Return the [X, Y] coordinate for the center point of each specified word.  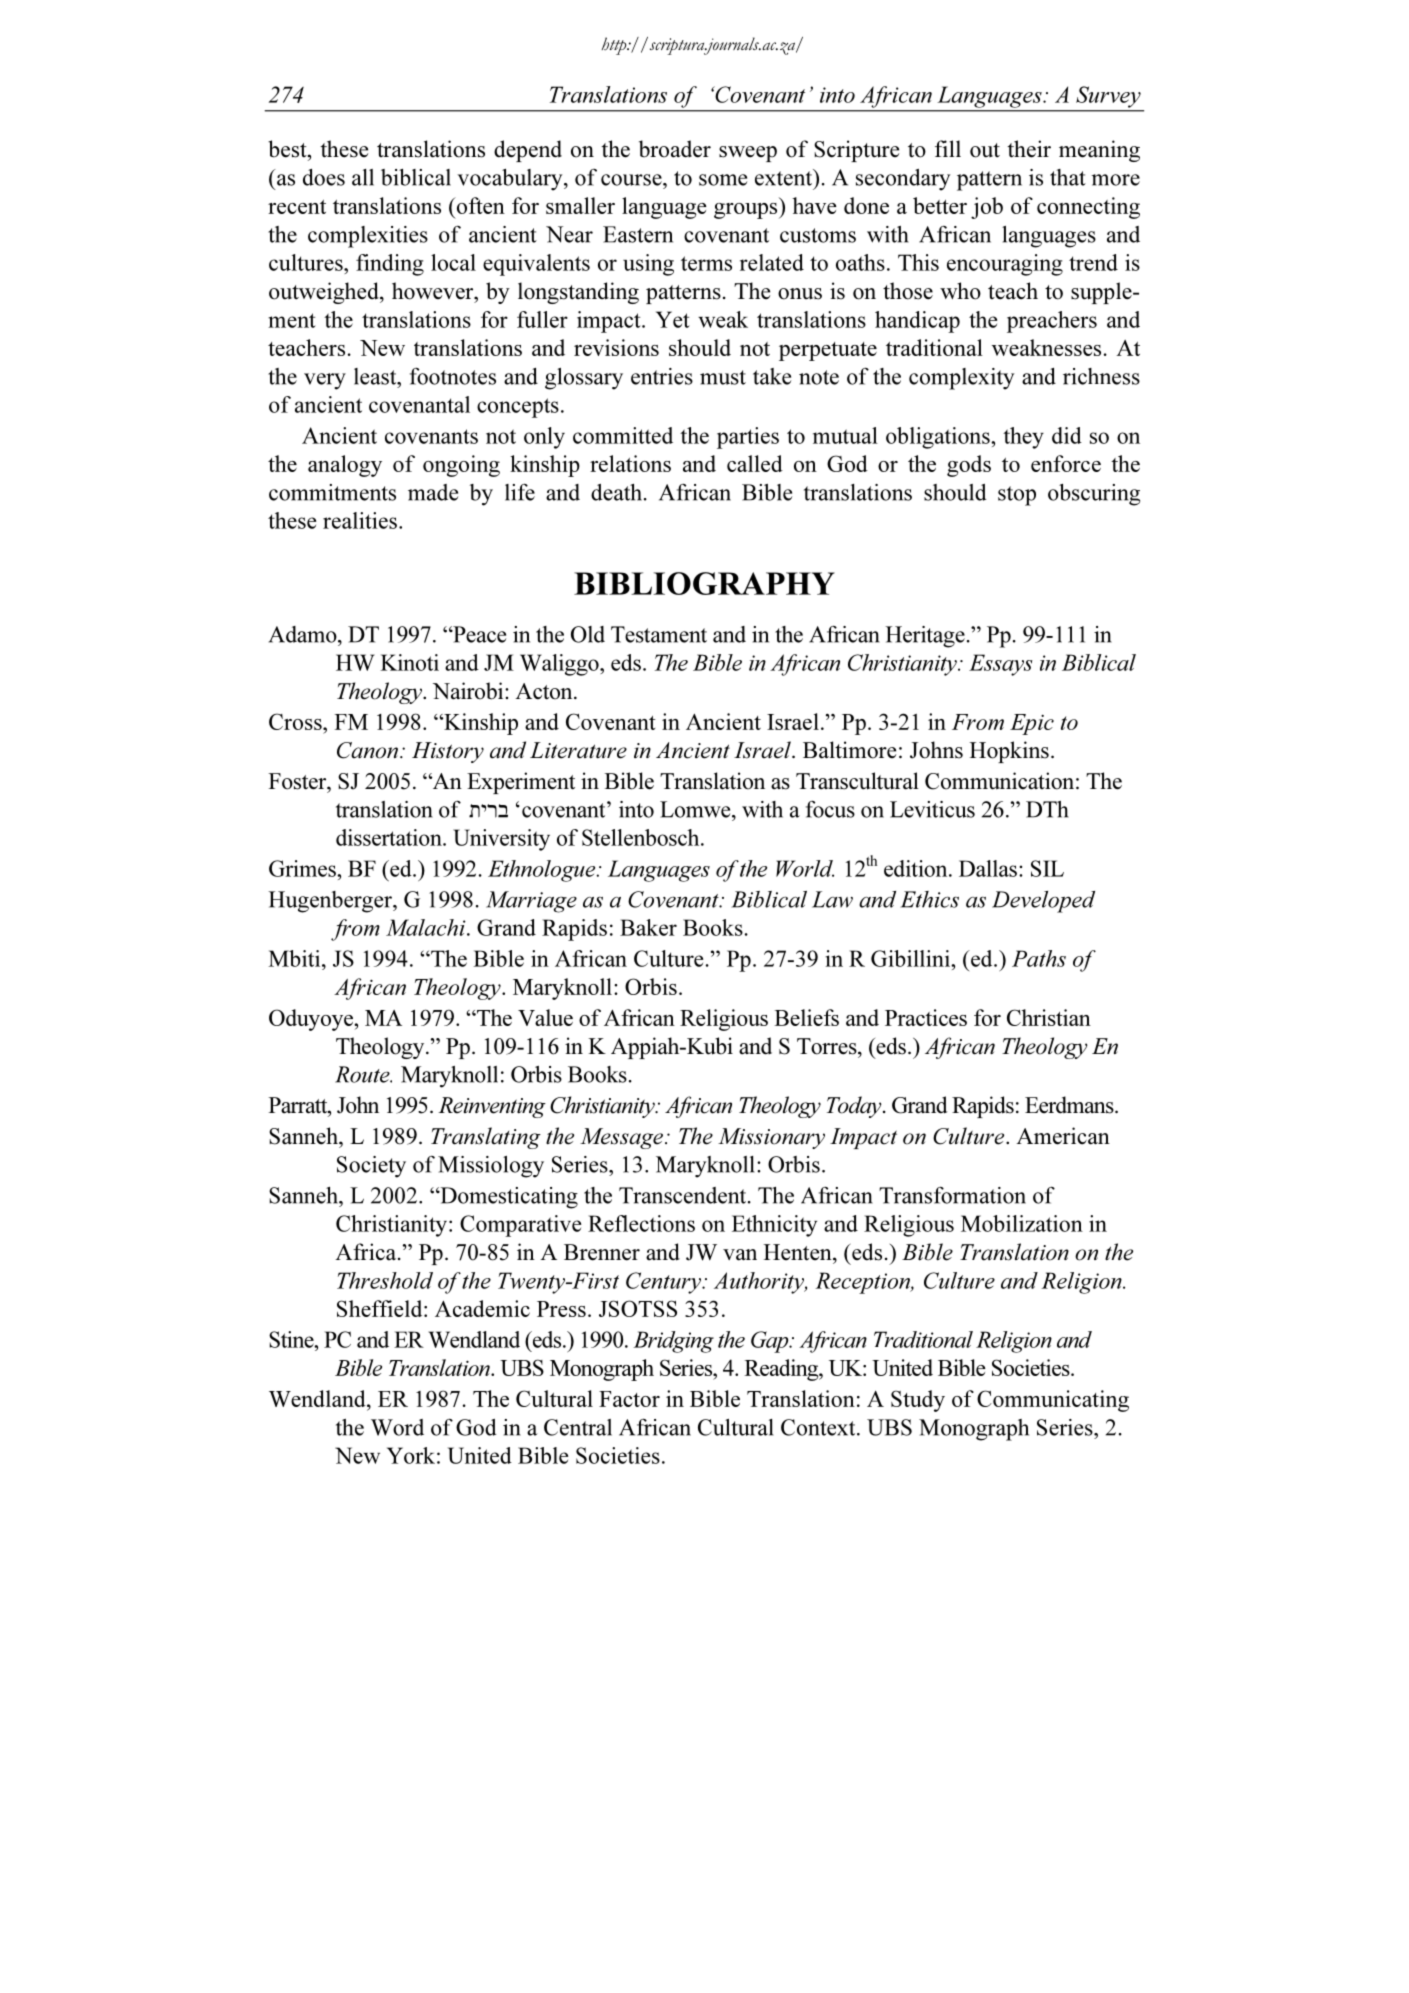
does [324, 177]
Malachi [427, 927]
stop [1017, 496]
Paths [1039, 958]
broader [675, 149]
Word [397, 1427]
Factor [629, 1399]
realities [360, 520]
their [1029, 149]
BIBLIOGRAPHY [704, 583]
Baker [648, 927]
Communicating [1053, 1401]
